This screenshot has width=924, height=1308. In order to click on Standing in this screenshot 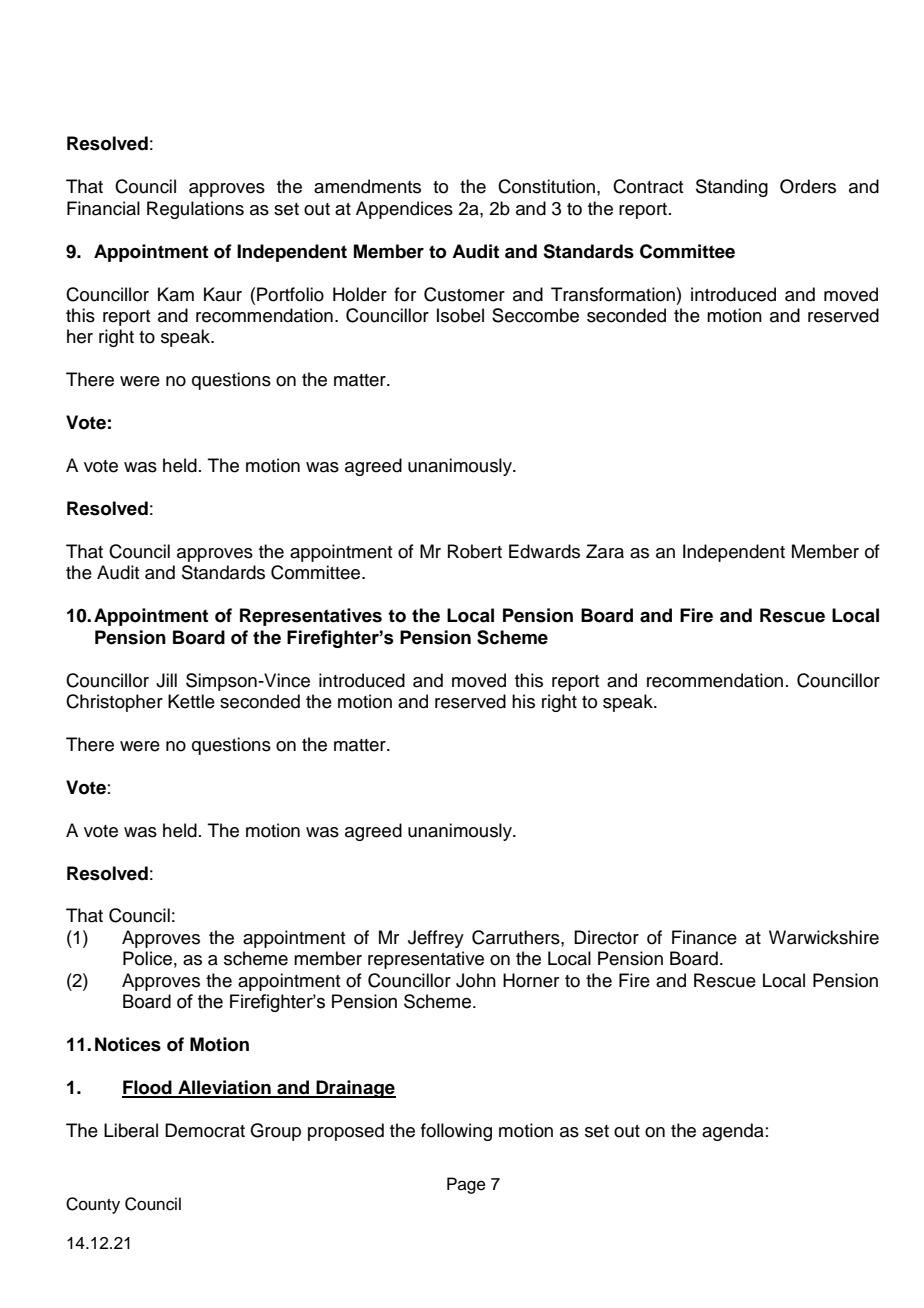, I will do `click(732, 188)`.
